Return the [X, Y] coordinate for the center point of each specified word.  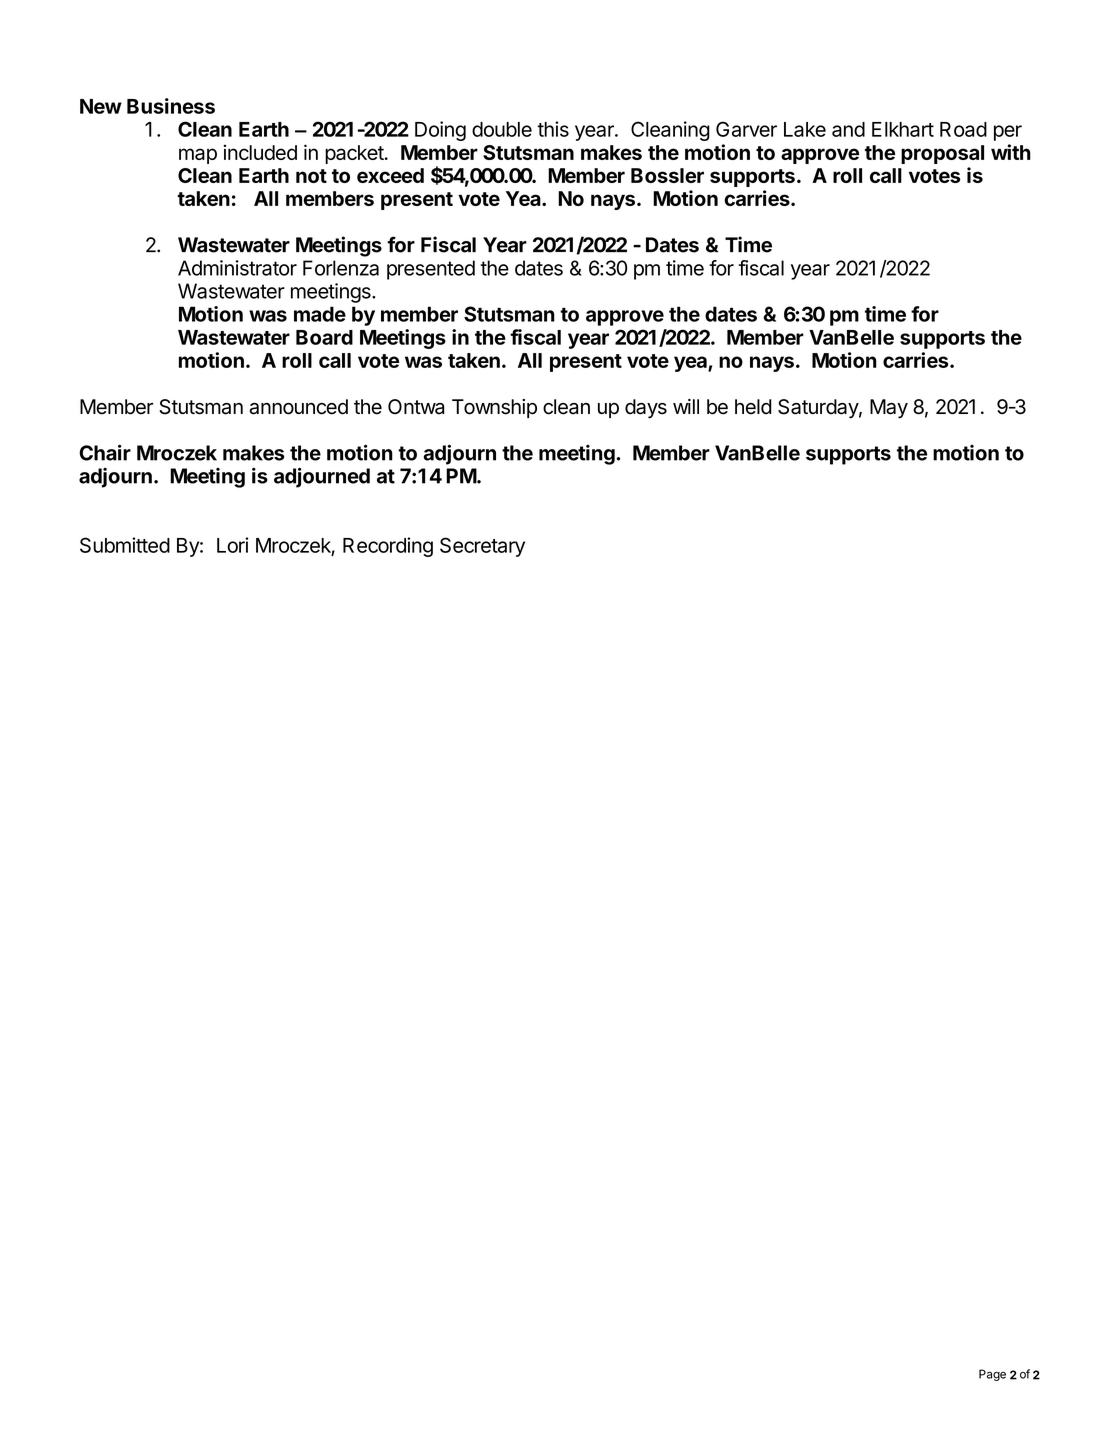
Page [992, 1375]
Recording [388, 547]
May [889, 409]
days [646, 409]
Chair [105, 452]
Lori [232, 545]
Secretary [482, 547]
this [553, 129]
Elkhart [903, 129]
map [198, 156]
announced [298, 407]
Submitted [125, 545]
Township [494, 408]
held [753, 407]
